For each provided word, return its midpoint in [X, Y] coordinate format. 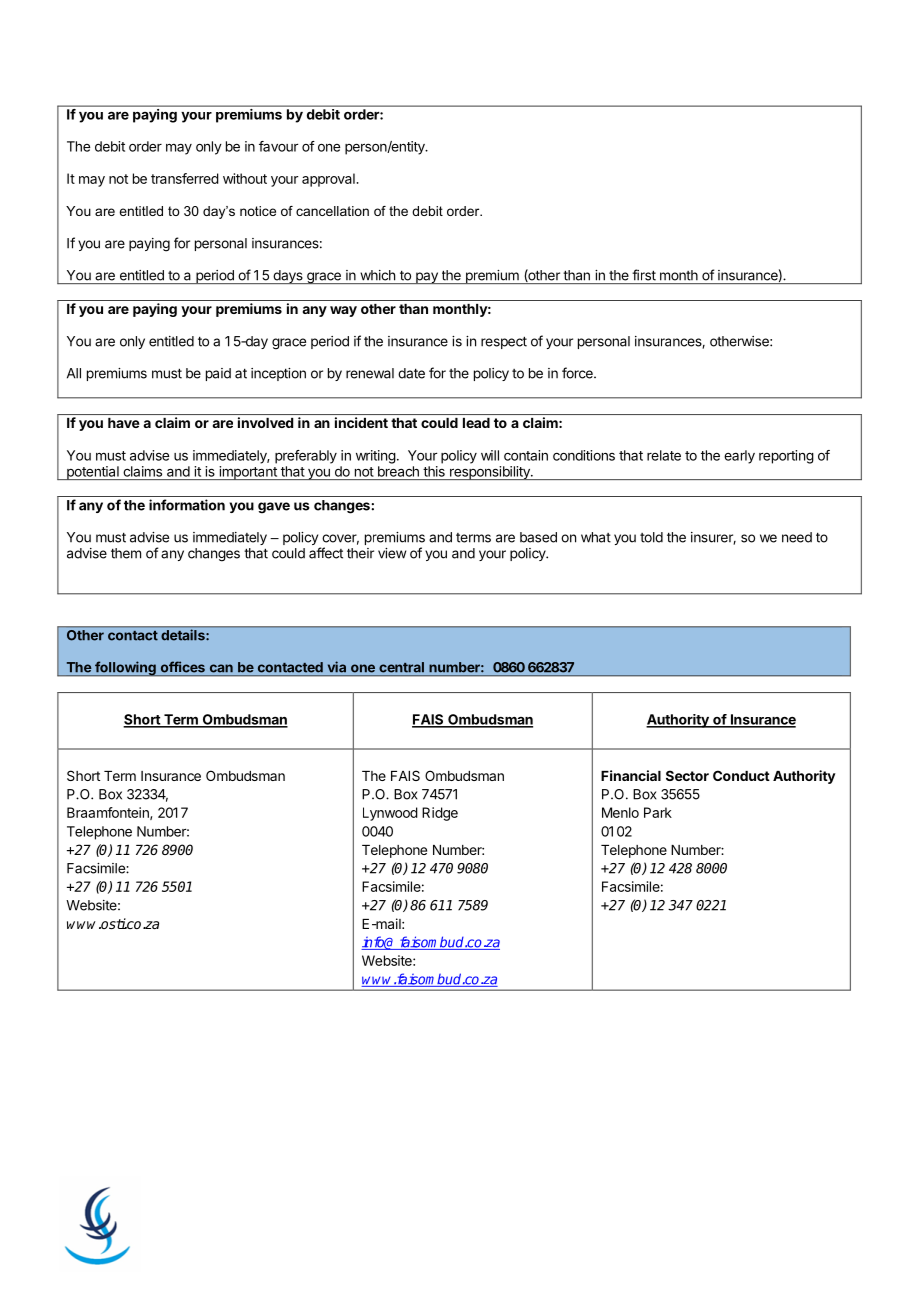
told [651, 537]
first [644, 275]
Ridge [440, 814]
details [184, 635]
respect [504, 342]
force [578, 373]
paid [218, 374]
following [125, 668]
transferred [185, 178]
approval [329, 180]
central [401, 667]
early [739, 457]
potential [93, 473]
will [490, 455]
